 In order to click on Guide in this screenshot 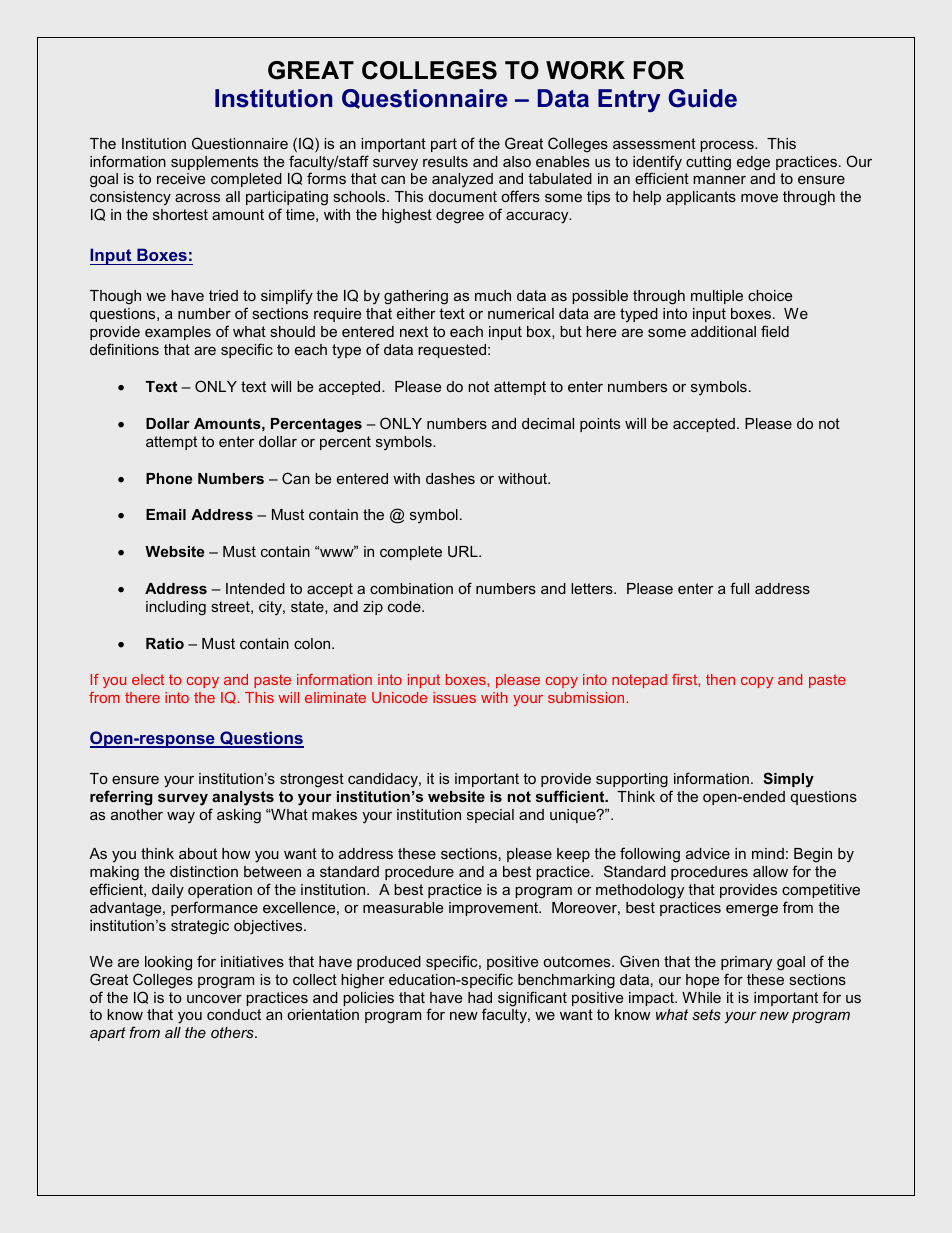, I will do `click(702, 98)`.
